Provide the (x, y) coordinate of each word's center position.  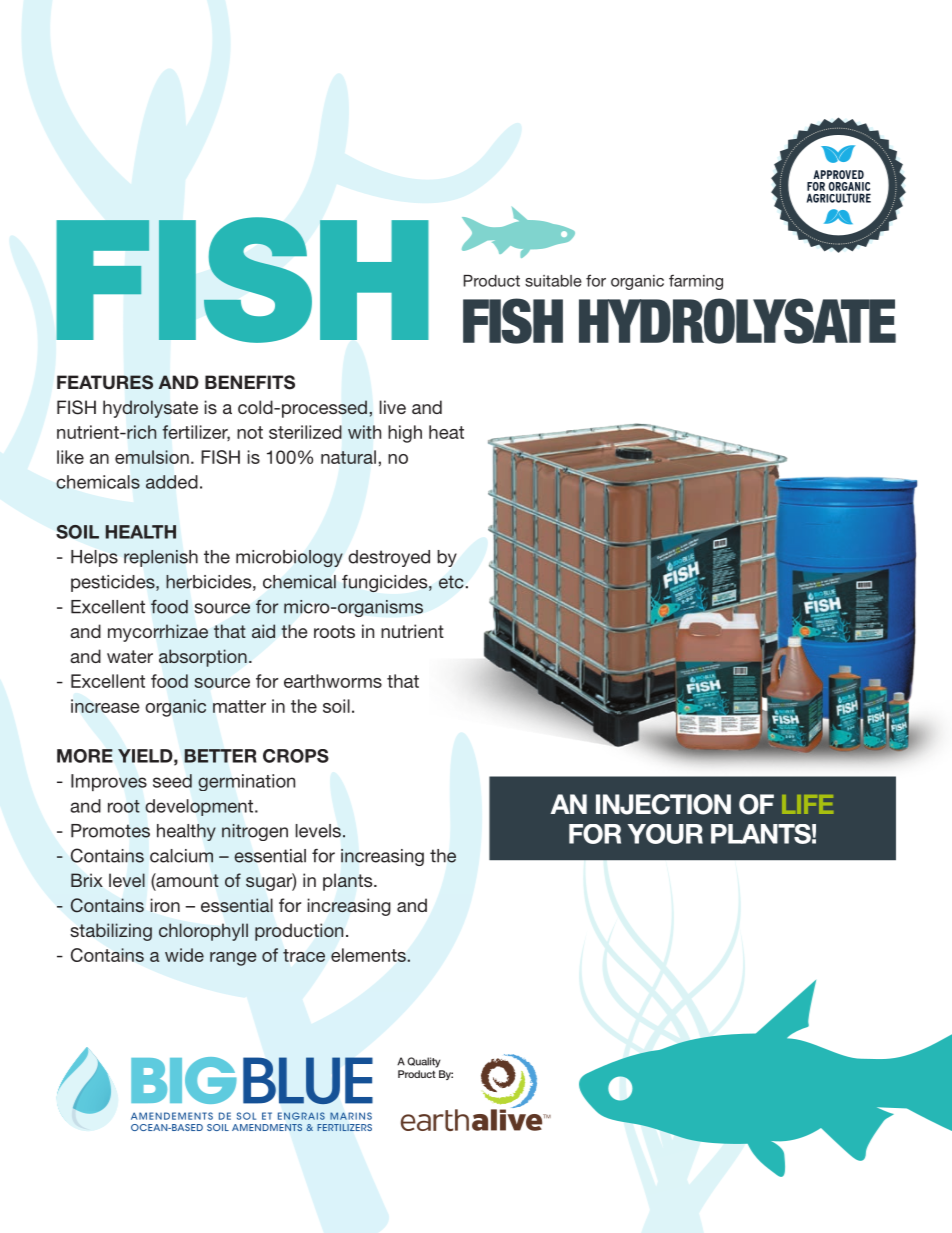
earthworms (333, 681)
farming (696, 282)
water (130, 656)
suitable (553, 281)
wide (184, 955)
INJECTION (663, 804)
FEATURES (105, 382)
